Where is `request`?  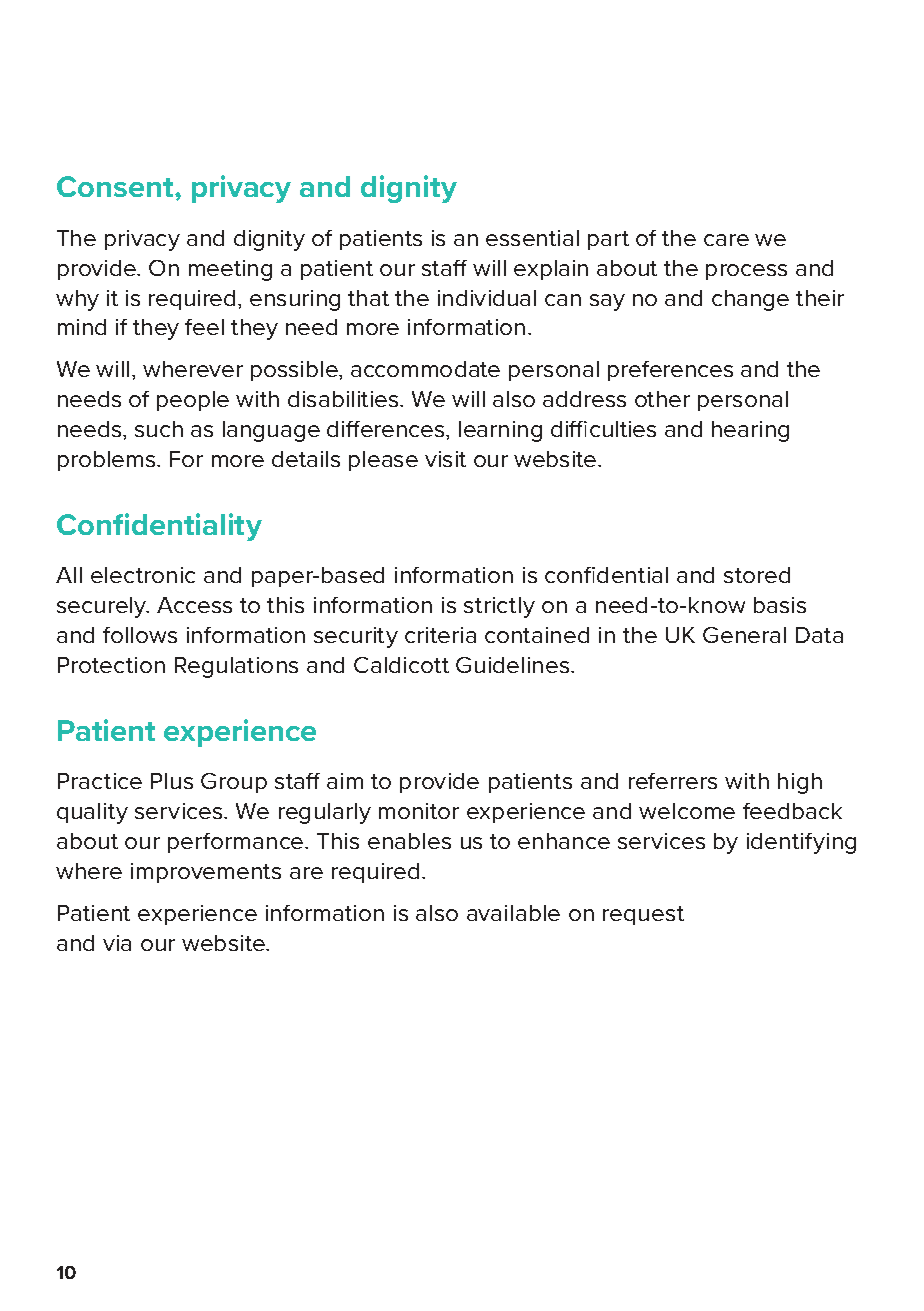
request is located at coordinates (643, 915).
